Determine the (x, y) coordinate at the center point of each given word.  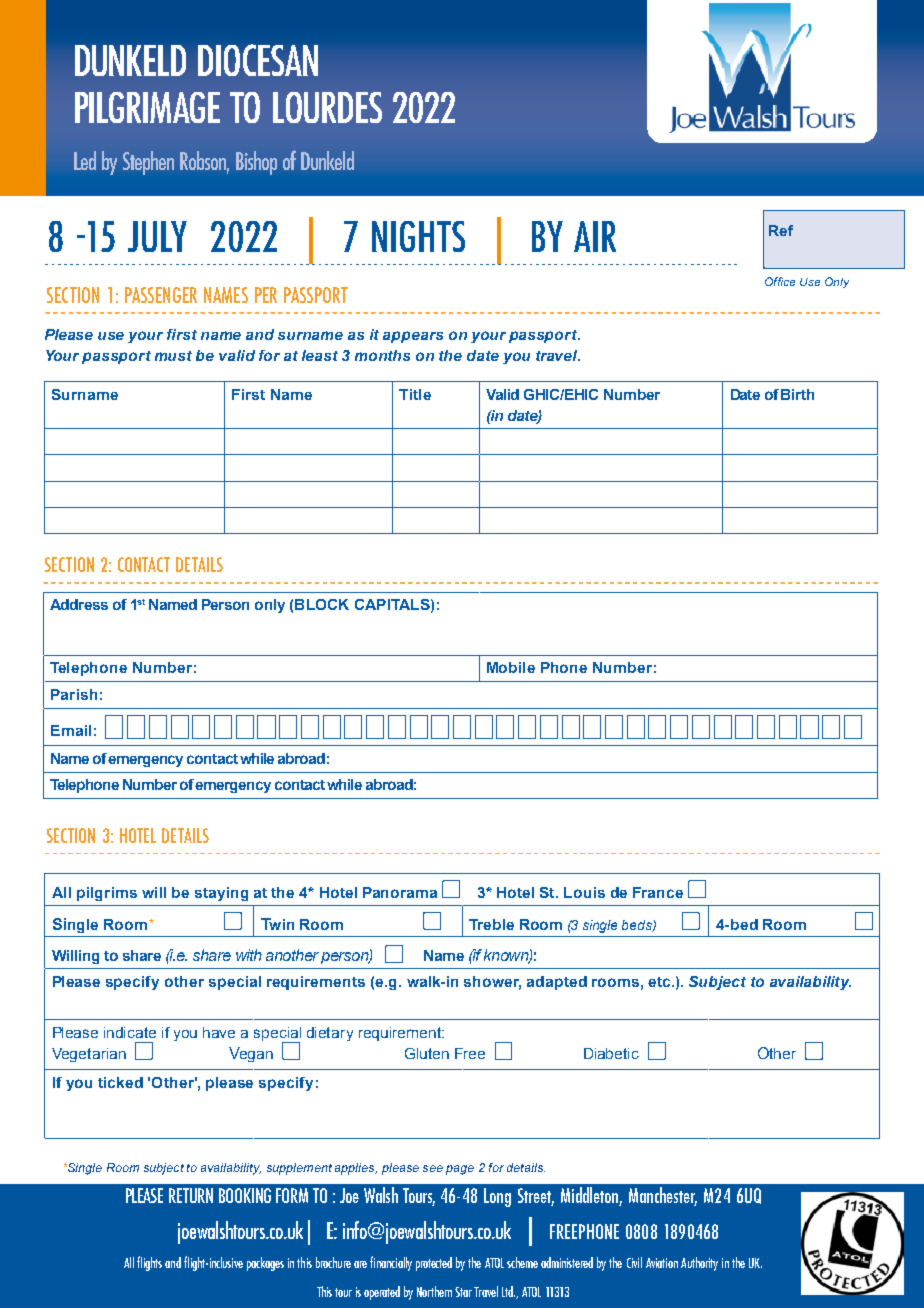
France (658, 892)
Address (79, 604)
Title (415, 394)
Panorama (400, 892)
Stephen (148, 163)
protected (434, 1264)
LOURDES (327, 107)
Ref (781, 230)
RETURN (191, 1195)
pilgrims (107, 894)
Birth (797, 394)
